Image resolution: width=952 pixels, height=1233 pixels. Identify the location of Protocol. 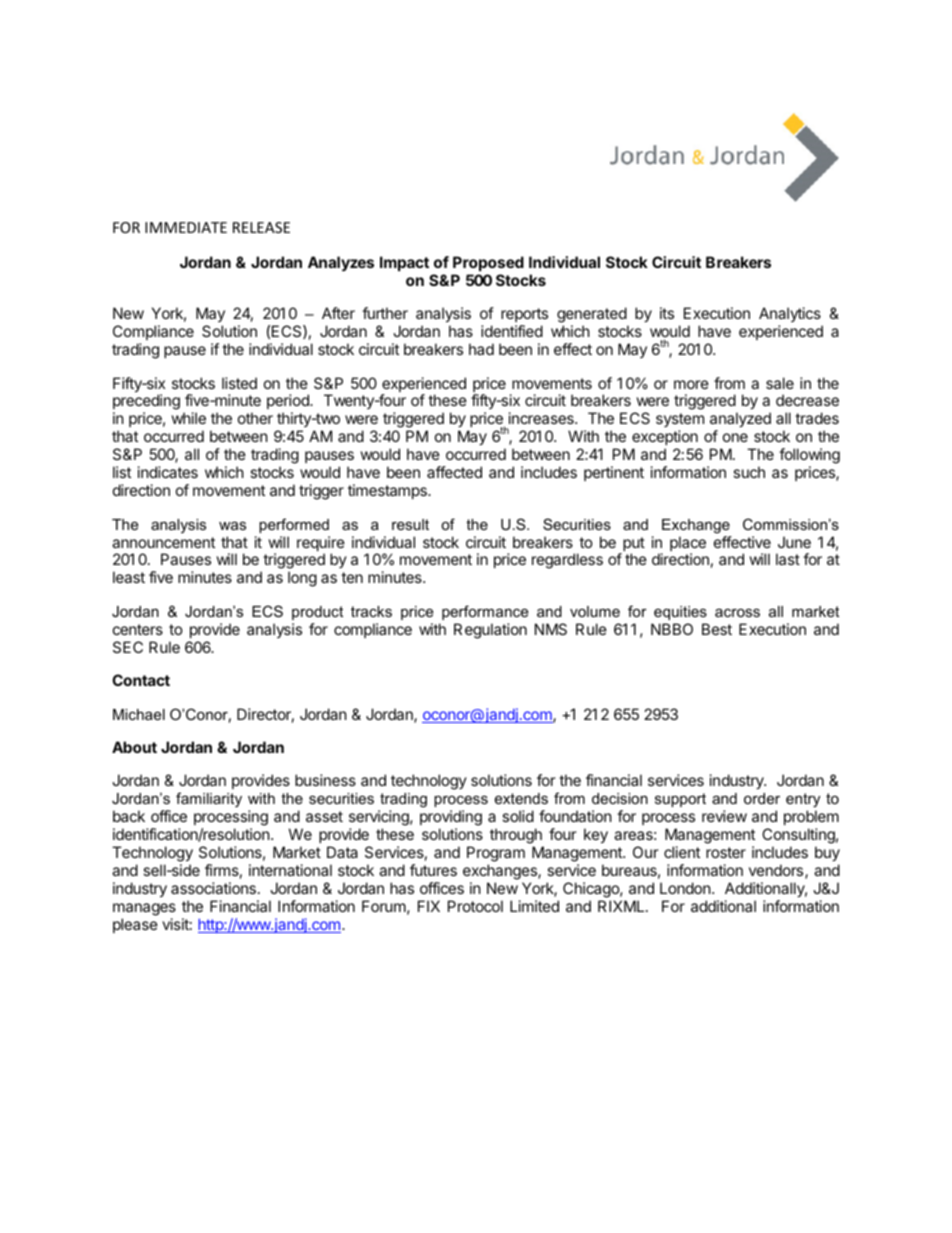
(475, 906).
